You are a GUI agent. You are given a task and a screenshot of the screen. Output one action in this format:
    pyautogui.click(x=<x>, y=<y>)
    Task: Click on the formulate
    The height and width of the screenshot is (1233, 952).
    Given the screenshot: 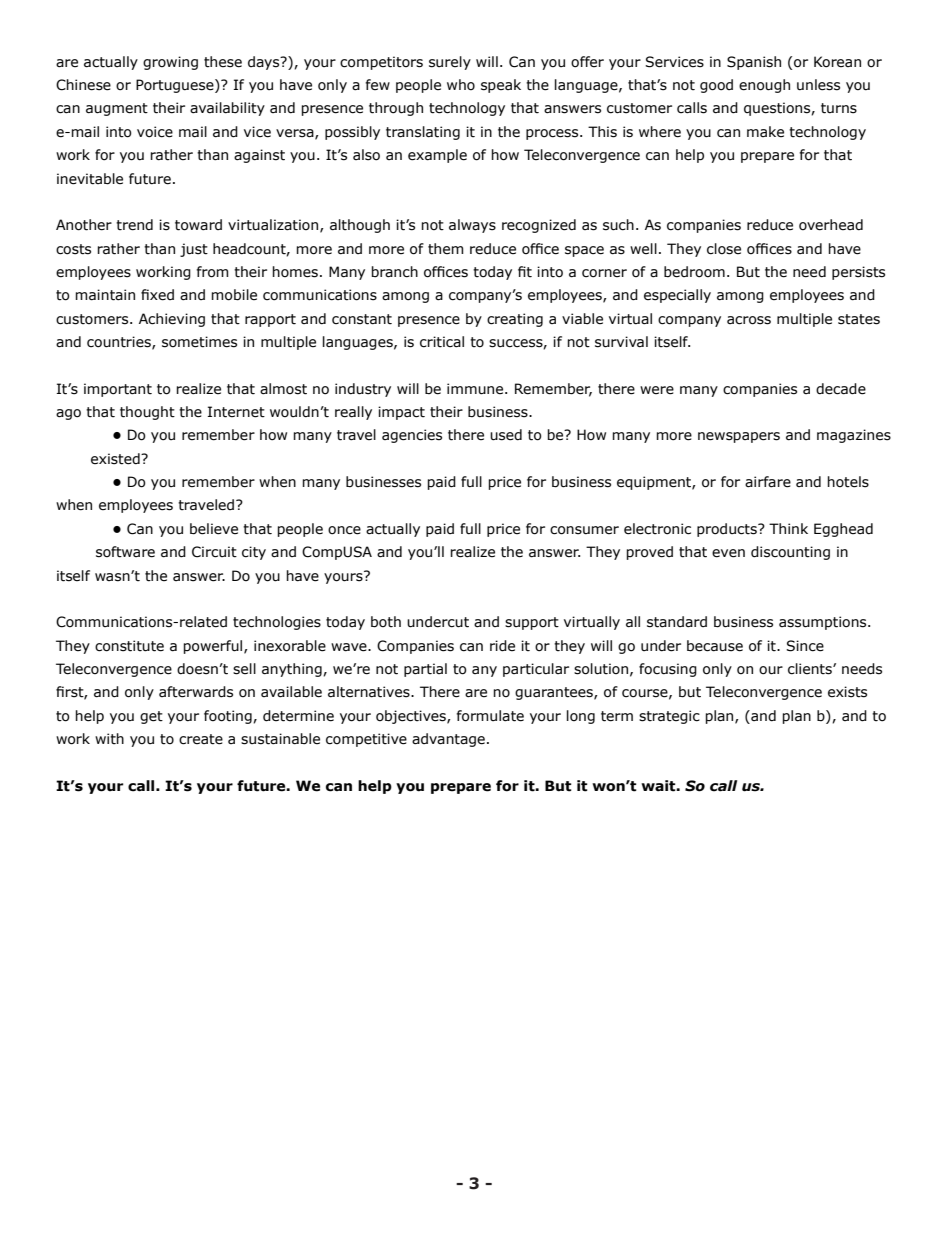 What is the action you would take?
    pyautogui.click(x=490, y=716)
